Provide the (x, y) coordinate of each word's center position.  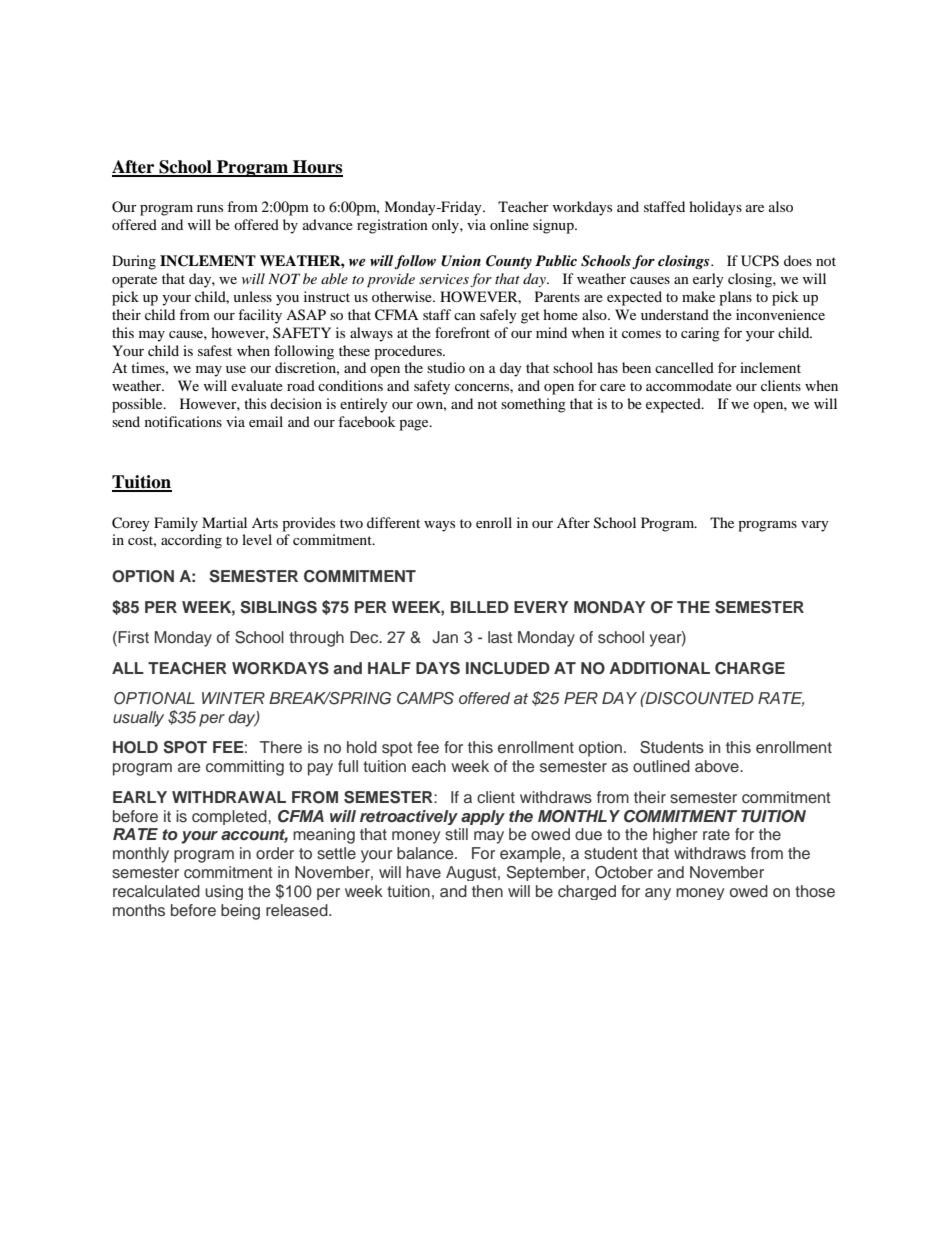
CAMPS (425, 698)
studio (446, 367)
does (798, 260)
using (224, 892)
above (718, 766)
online (509, 224)
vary (815, 526)
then (487, 891)
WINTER (233, 698)
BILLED (480, 607)
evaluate (257, 385)
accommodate (689, 385)
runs (210, 208)
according (191, 541)
